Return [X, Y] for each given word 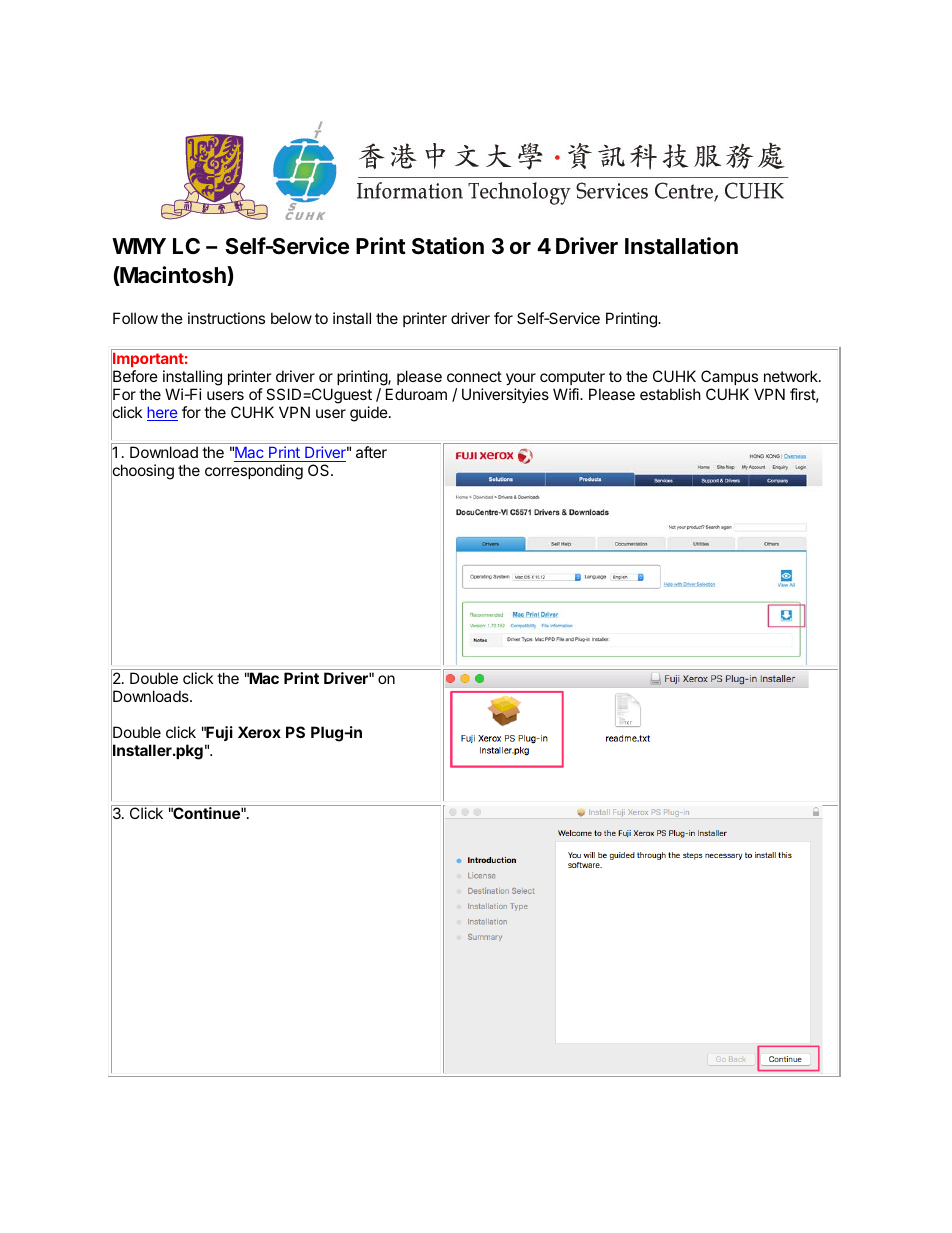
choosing [142, 473]
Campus [729, 377]
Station [448, 246]
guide [370, 414]
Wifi [567, 394]
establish [670, 394]
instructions [226, 318]
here [162, 414]
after [371, 452]
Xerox [259, 732]
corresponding [254, 472]
